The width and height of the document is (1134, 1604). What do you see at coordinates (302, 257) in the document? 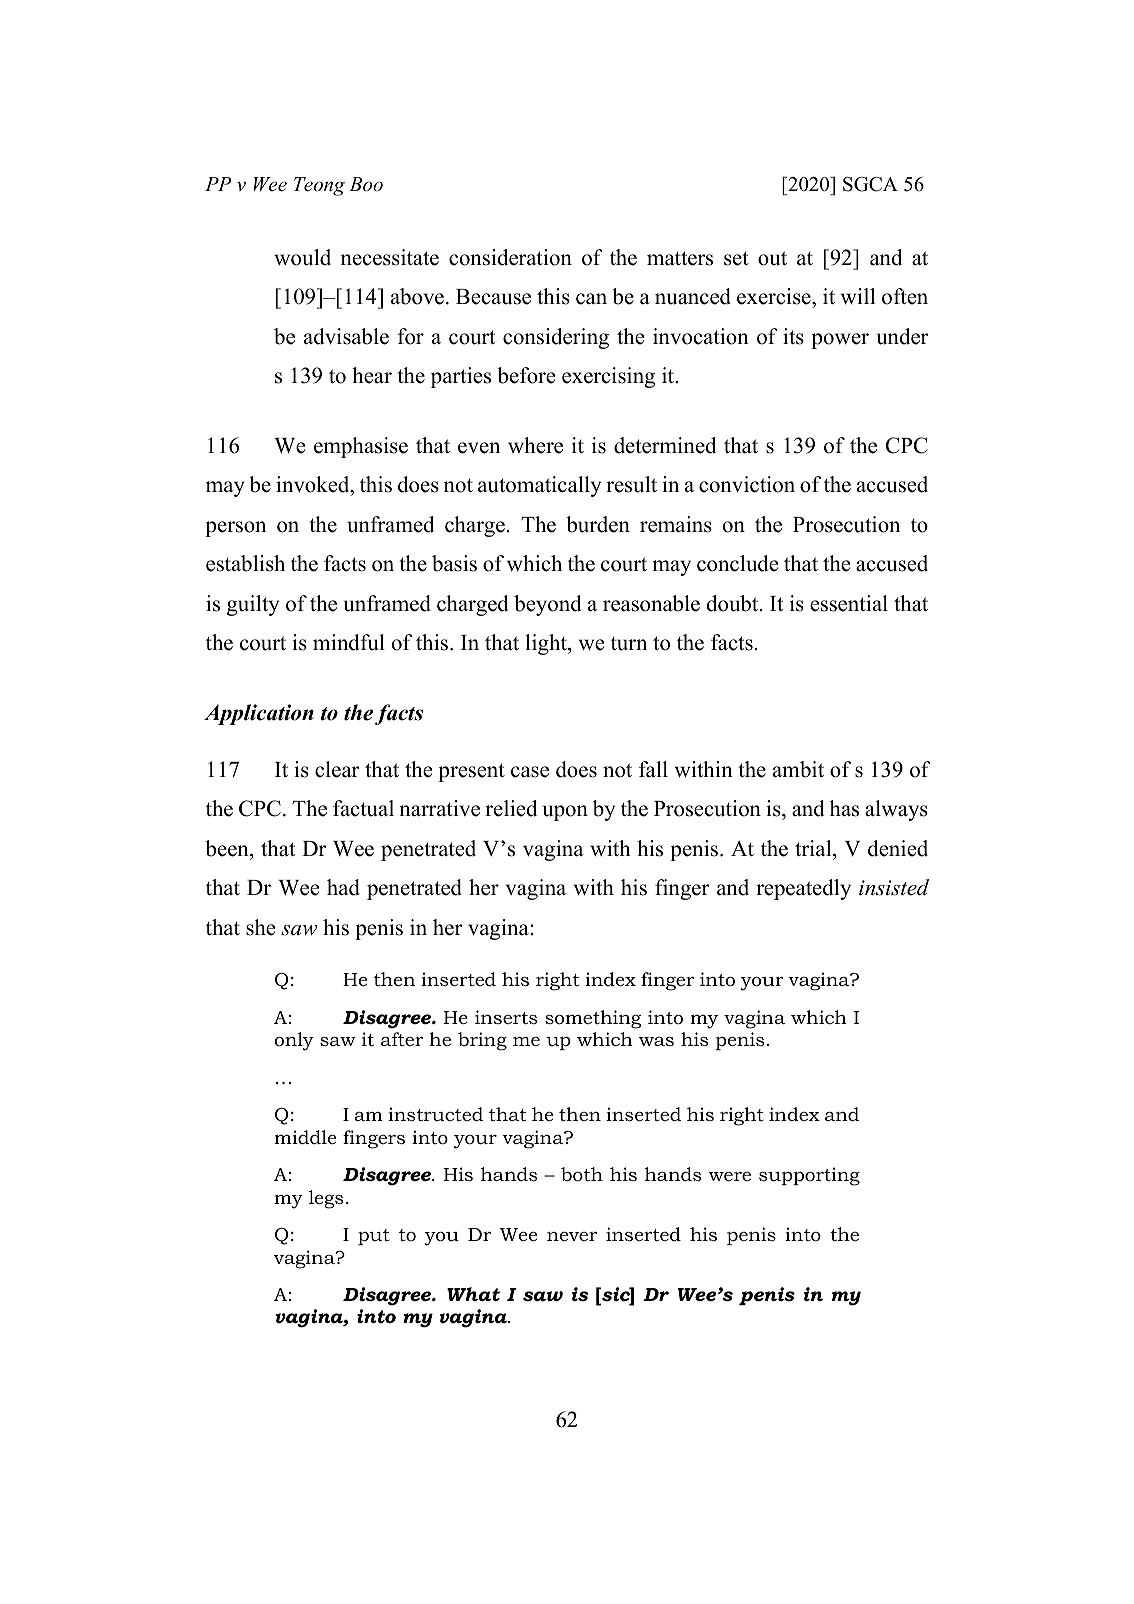
I see `would` at bounding box center [302, 257].
